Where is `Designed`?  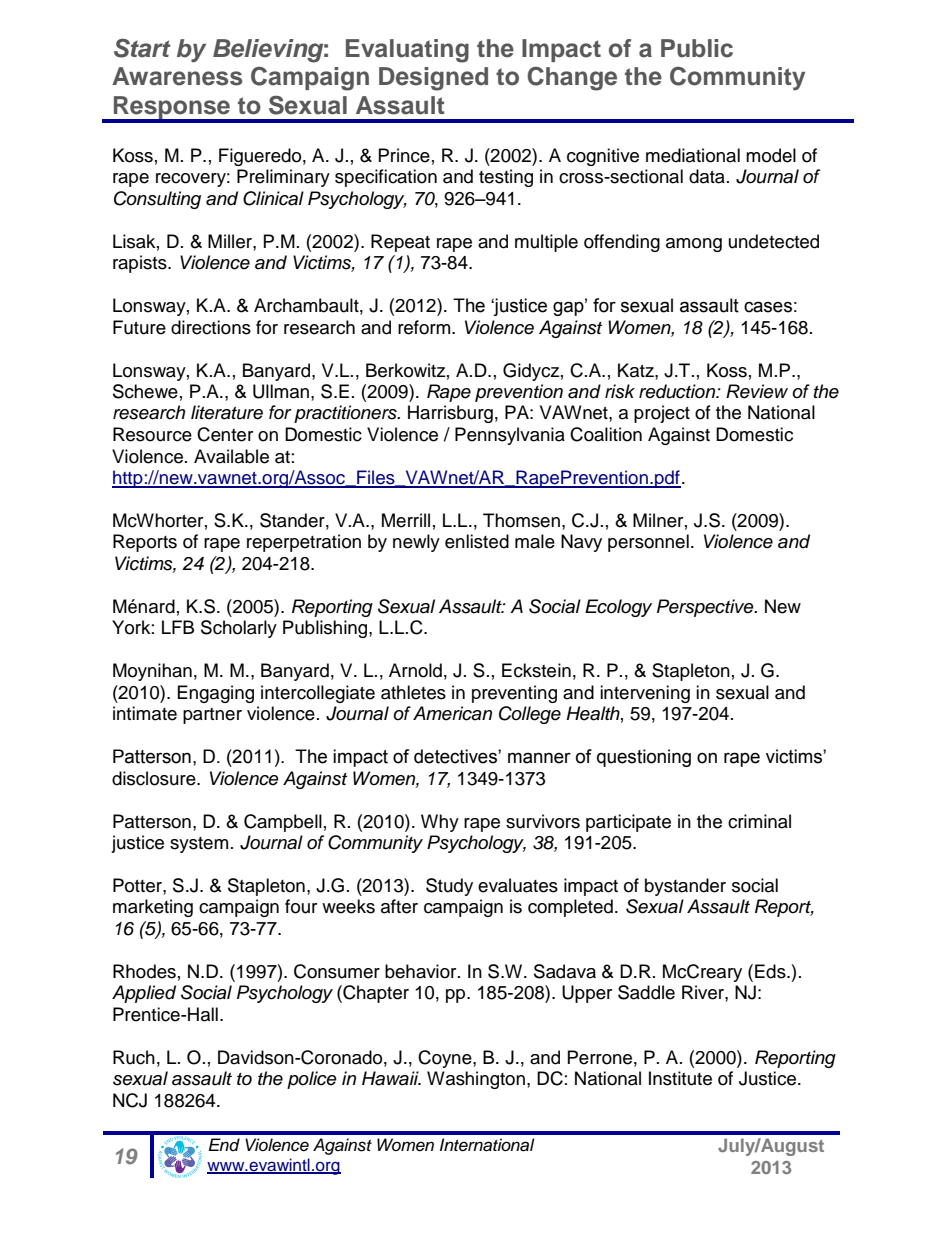 Designed is located at coordinates (433, 79).
